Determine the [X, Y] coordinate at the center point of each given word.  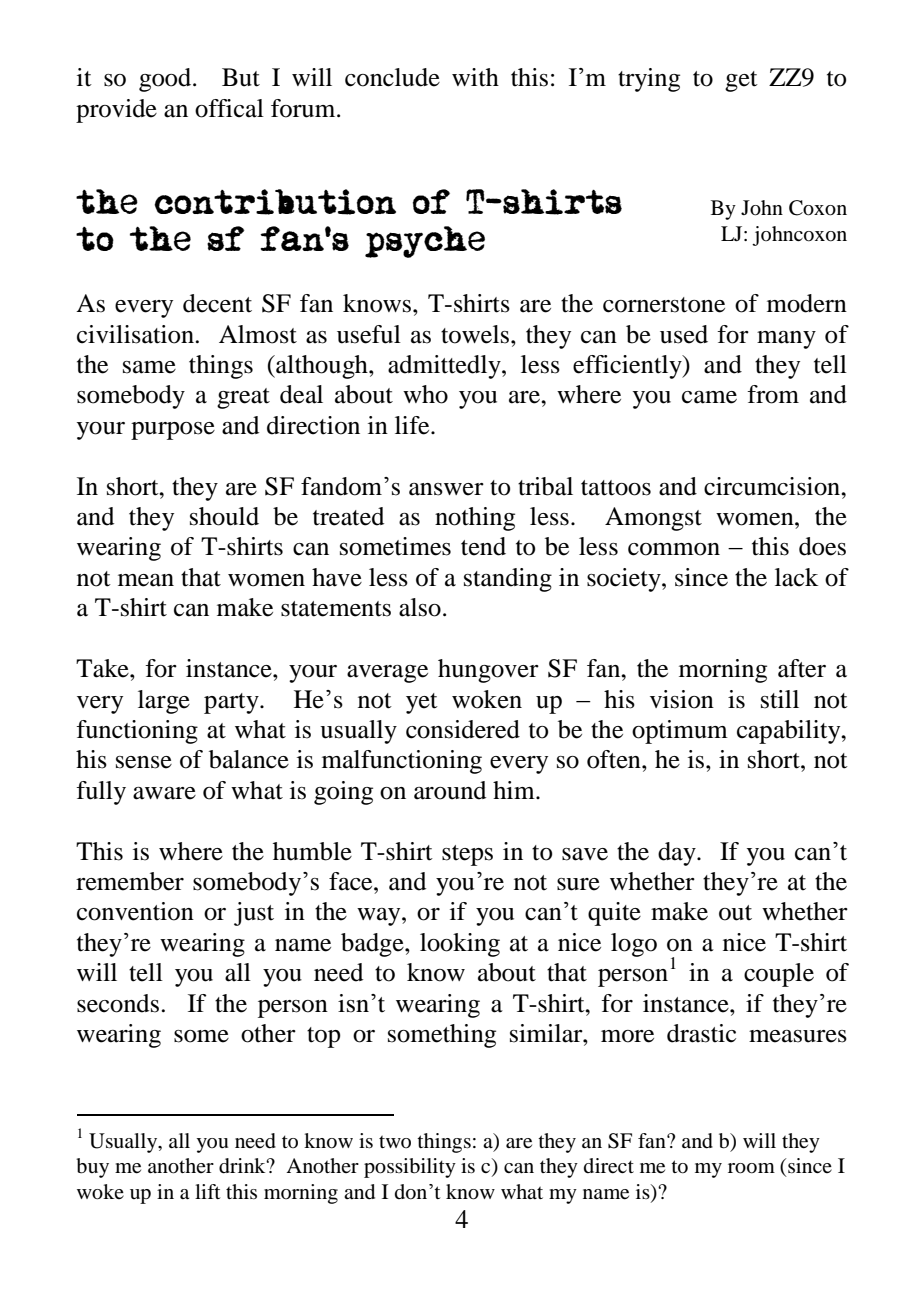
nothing [475, 519]
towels [475, 334]
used [684, 334]
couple [779, 975]
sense [144, 762]
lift [208, 1191]
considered [463, 729]
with [475, 77]
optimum [680, 732]
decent [217, 303]
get [741, 81]
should [224, 516]
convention [135, 911]
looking [460, 945]
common [674, 549]
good [166, 80]
